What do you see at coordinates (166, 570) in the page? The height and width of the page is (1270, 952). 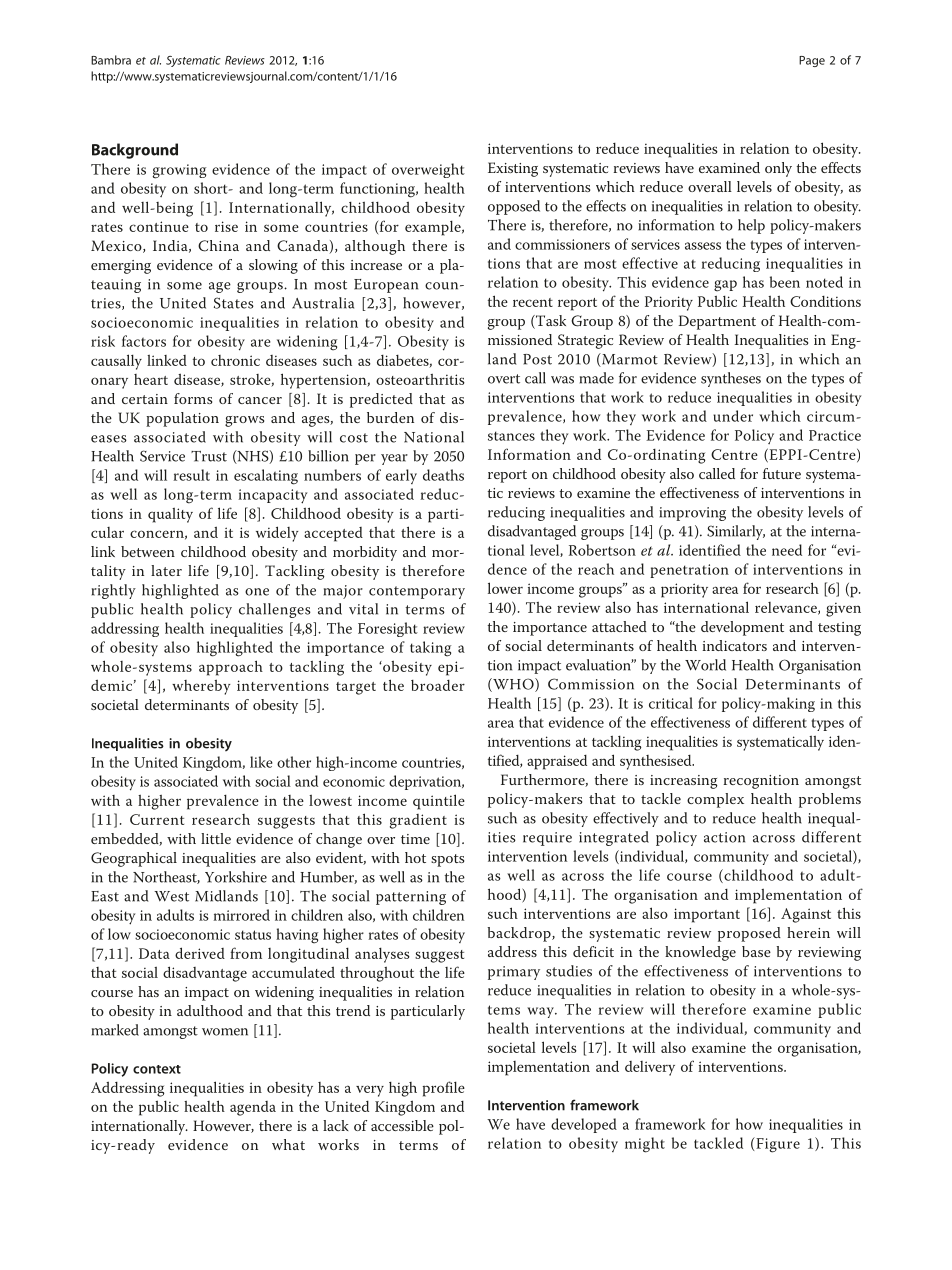 I see `later` at bounding box center [166, 570].
